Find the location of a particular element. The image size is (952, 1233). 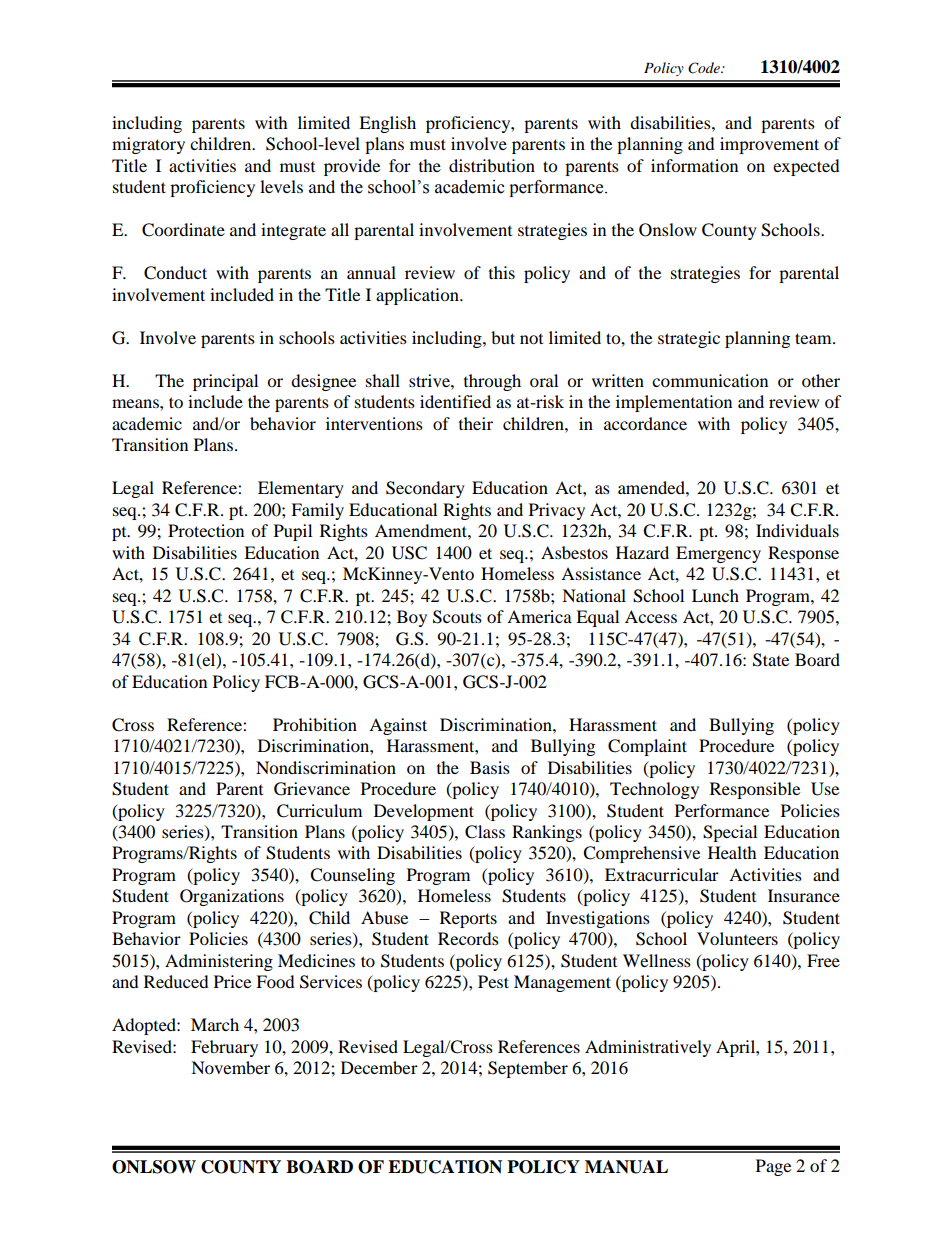

September is located at coordinates (528, 1069).
